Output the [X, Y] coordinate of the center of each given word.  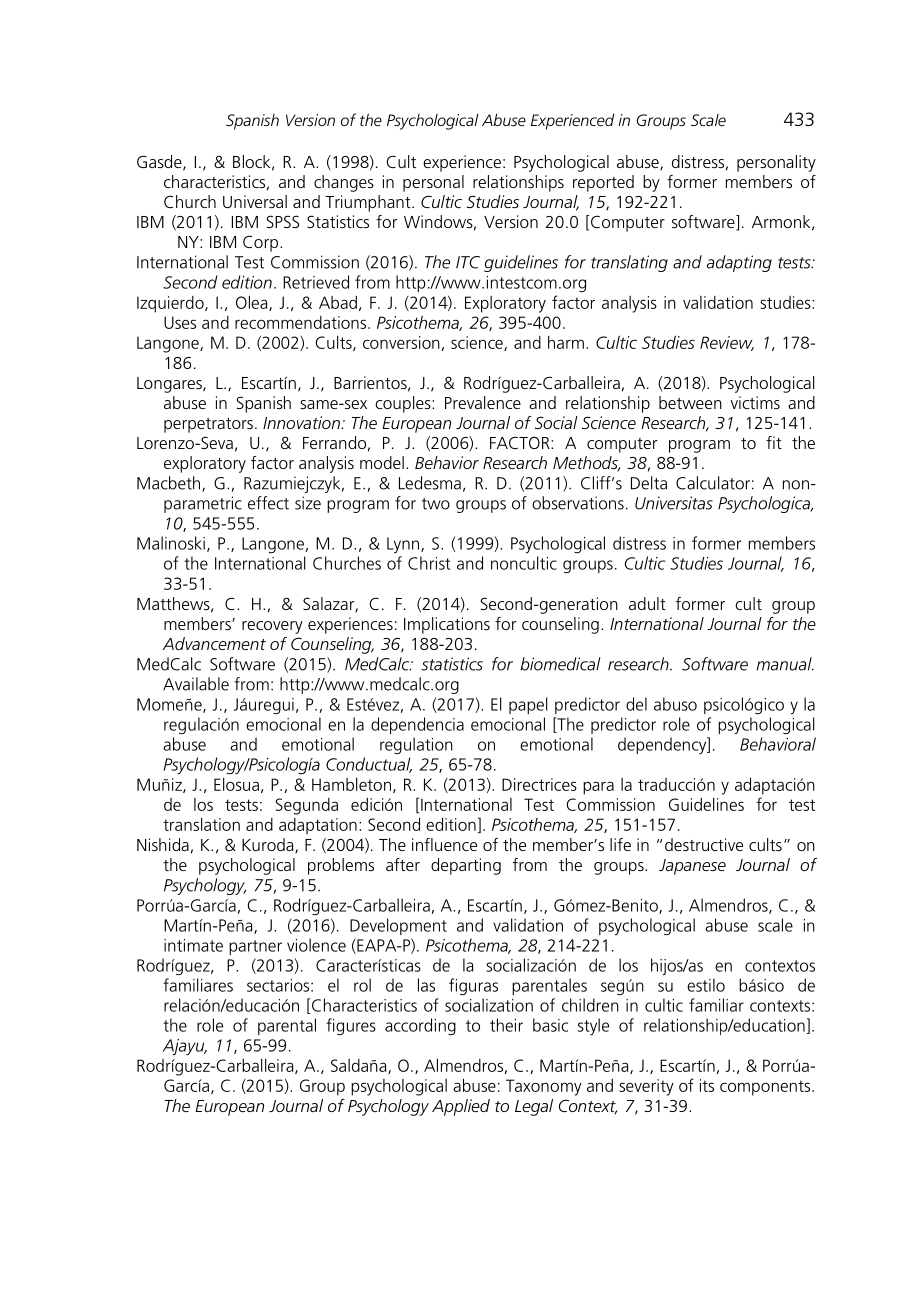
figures [351, 1026]
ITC [468, 262]
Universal [255, 201]
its [707, 1085]
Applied [461, 1107]
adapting [739, 263]
